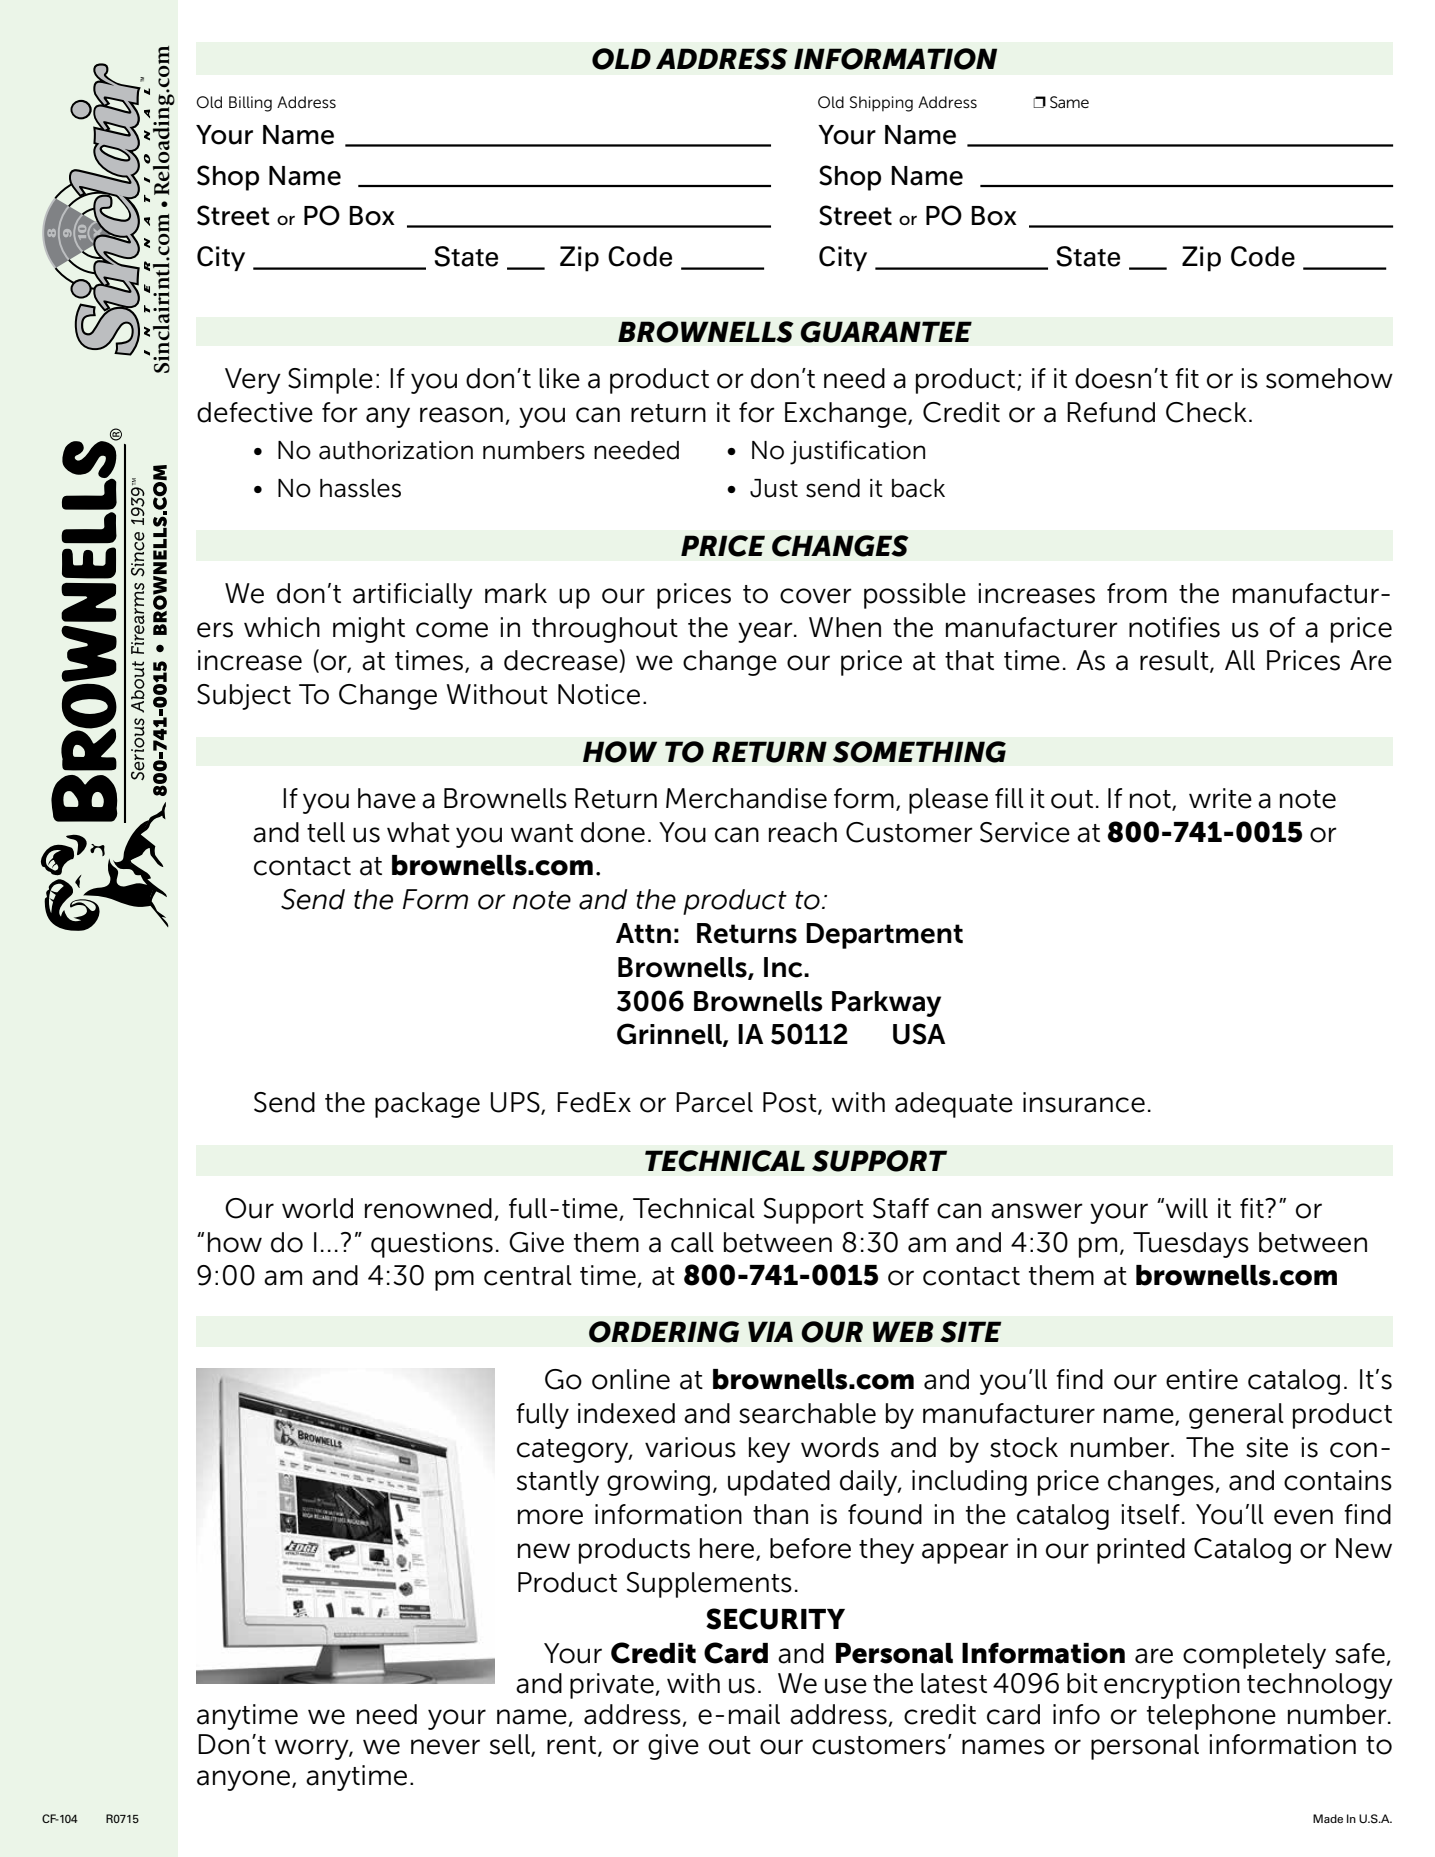 This screenshot has width=1435, height=1857. I want to click on Department, so click(884, 936).
